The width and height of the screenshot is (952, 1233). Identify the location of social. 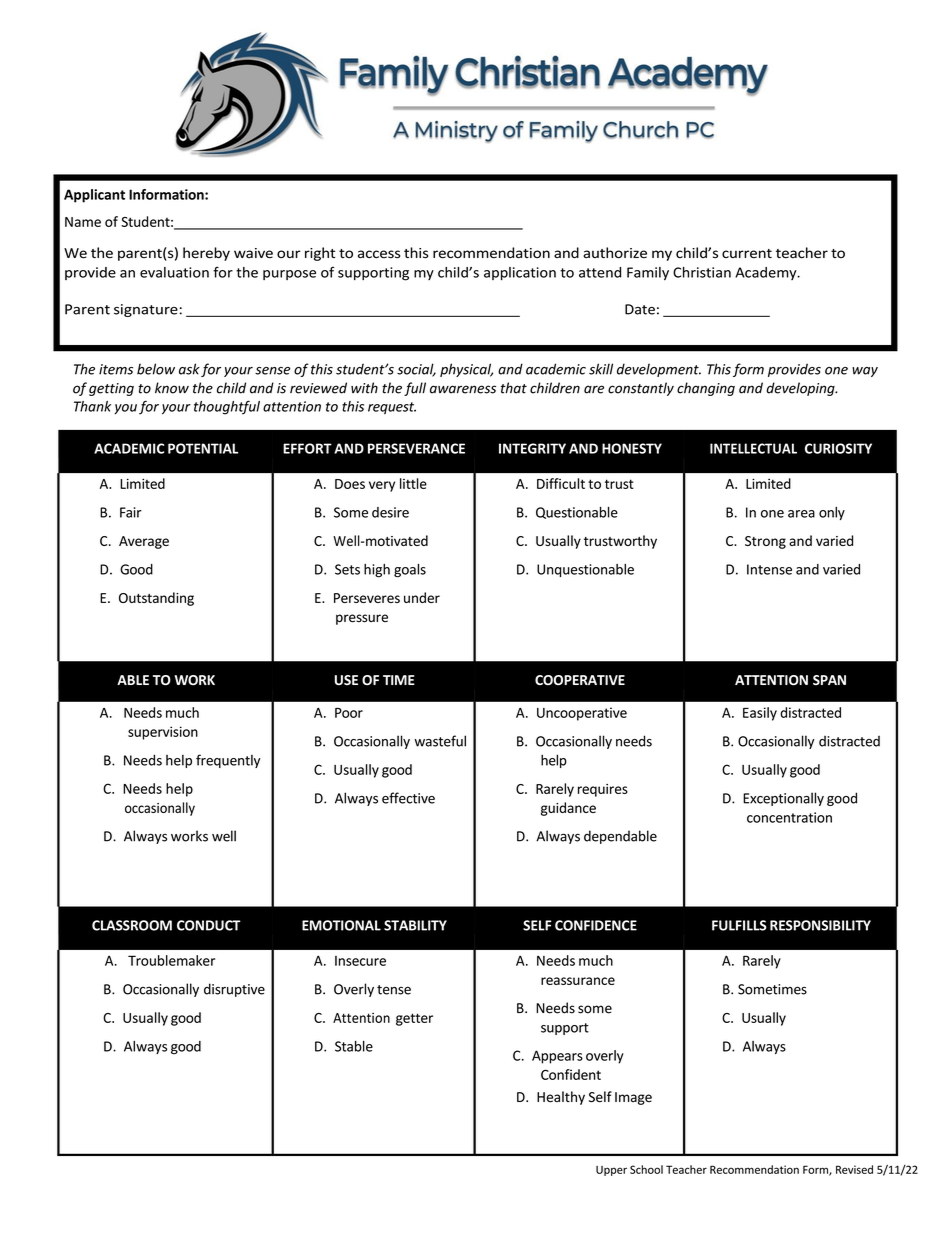
(416, 370).
